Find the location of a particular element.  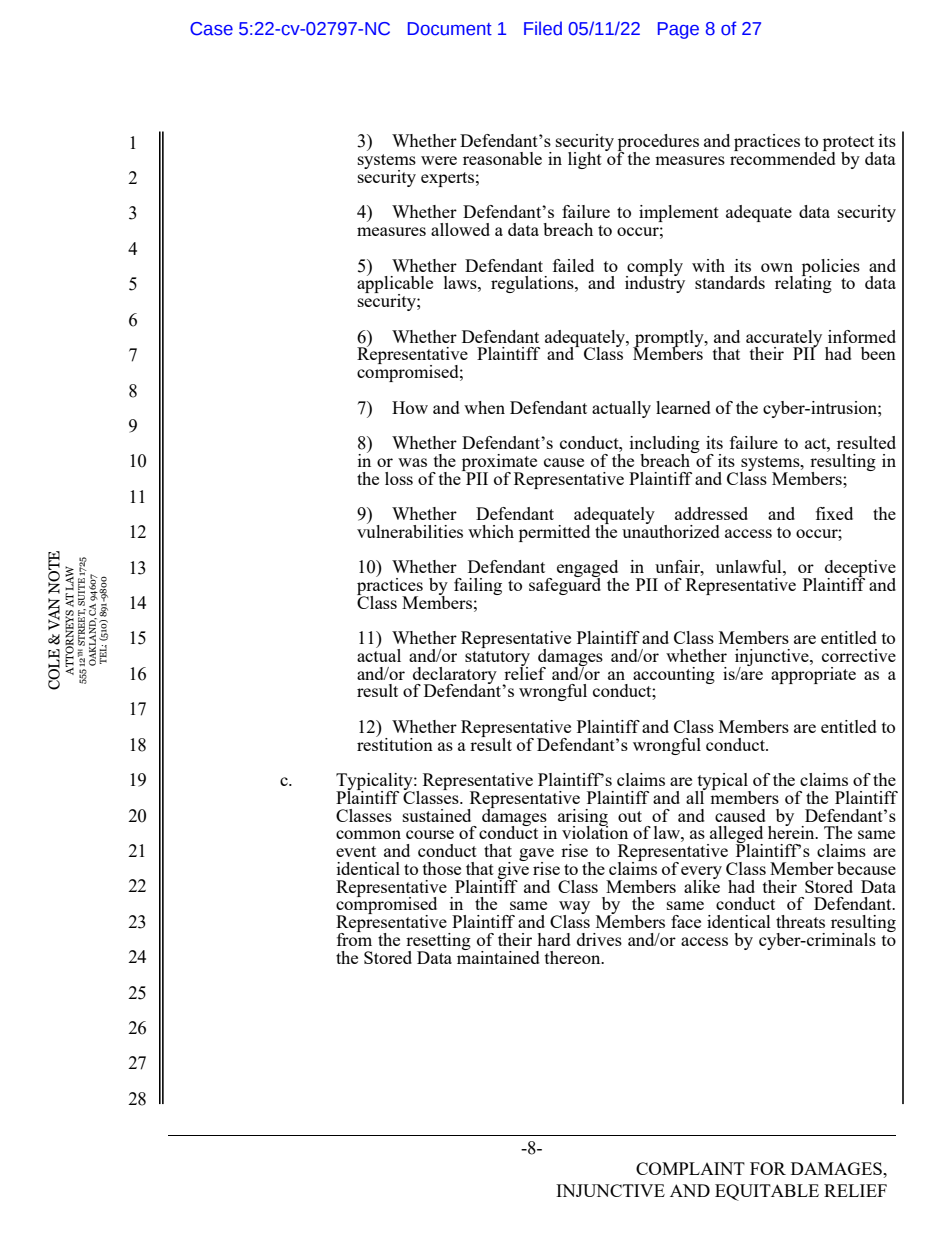

safeguard is located at coordinates (565, 585).
